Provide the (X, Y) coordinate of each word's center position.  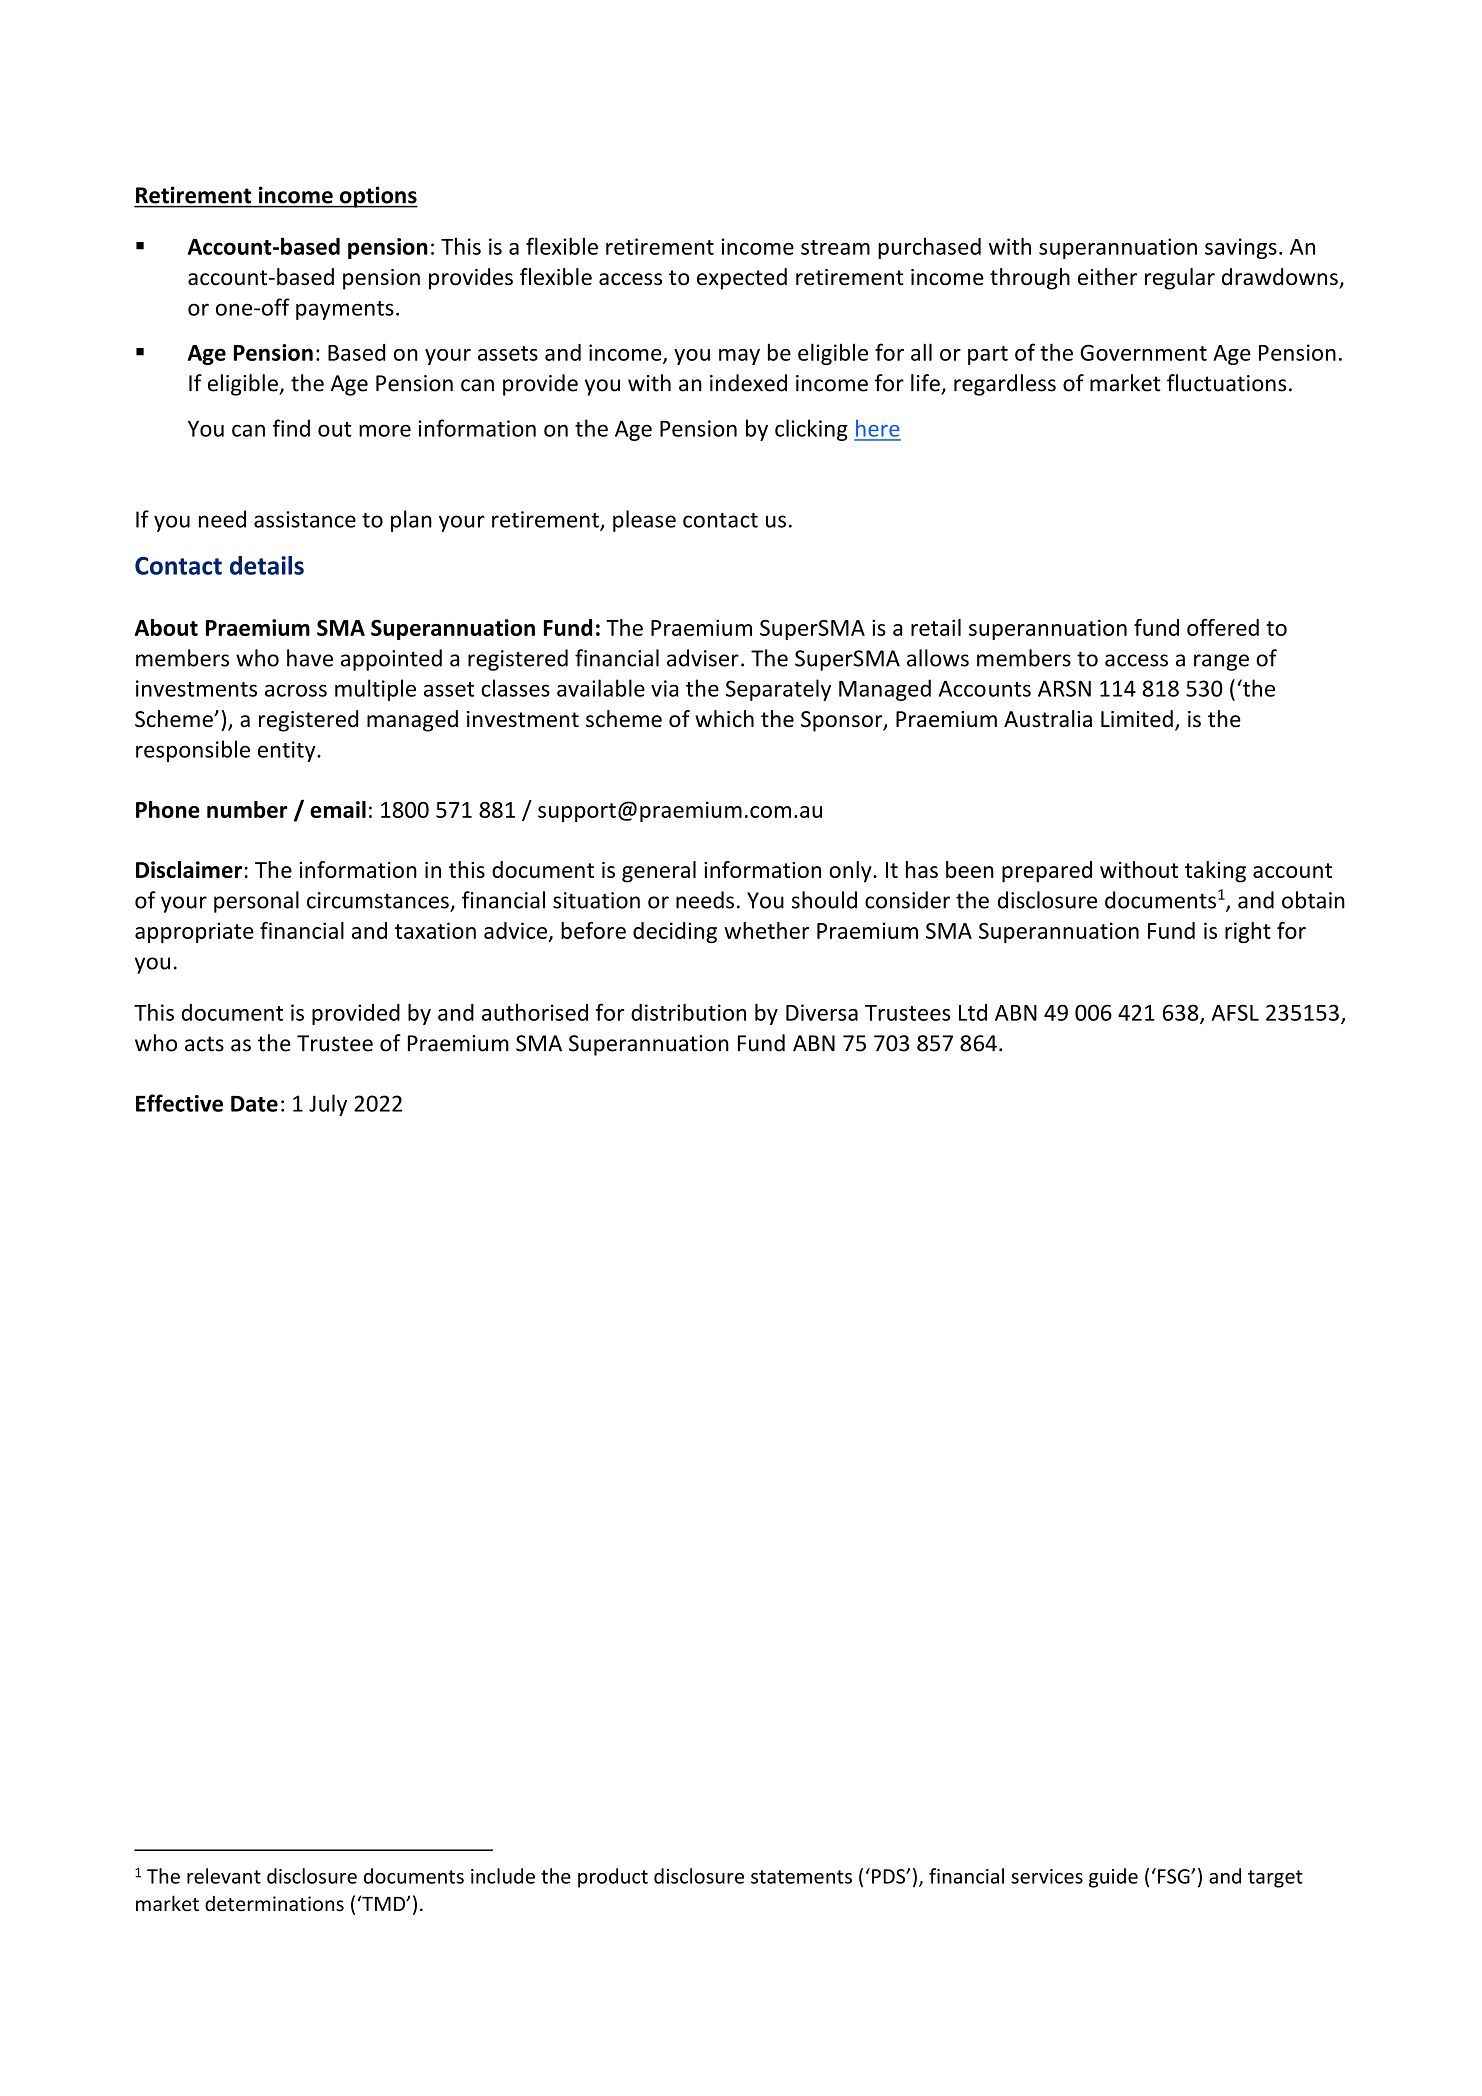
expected (742, 279)
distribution (688, 1012)
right (1248, 932)
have (310, 658)
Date (254, 1104)
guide (1113, 1878)
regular (1180, 279)
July (328, 1105)
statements (801, 1877)
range (1221, 662)
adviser (703, 658)
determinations (274, 1903)
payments (345, 310)
